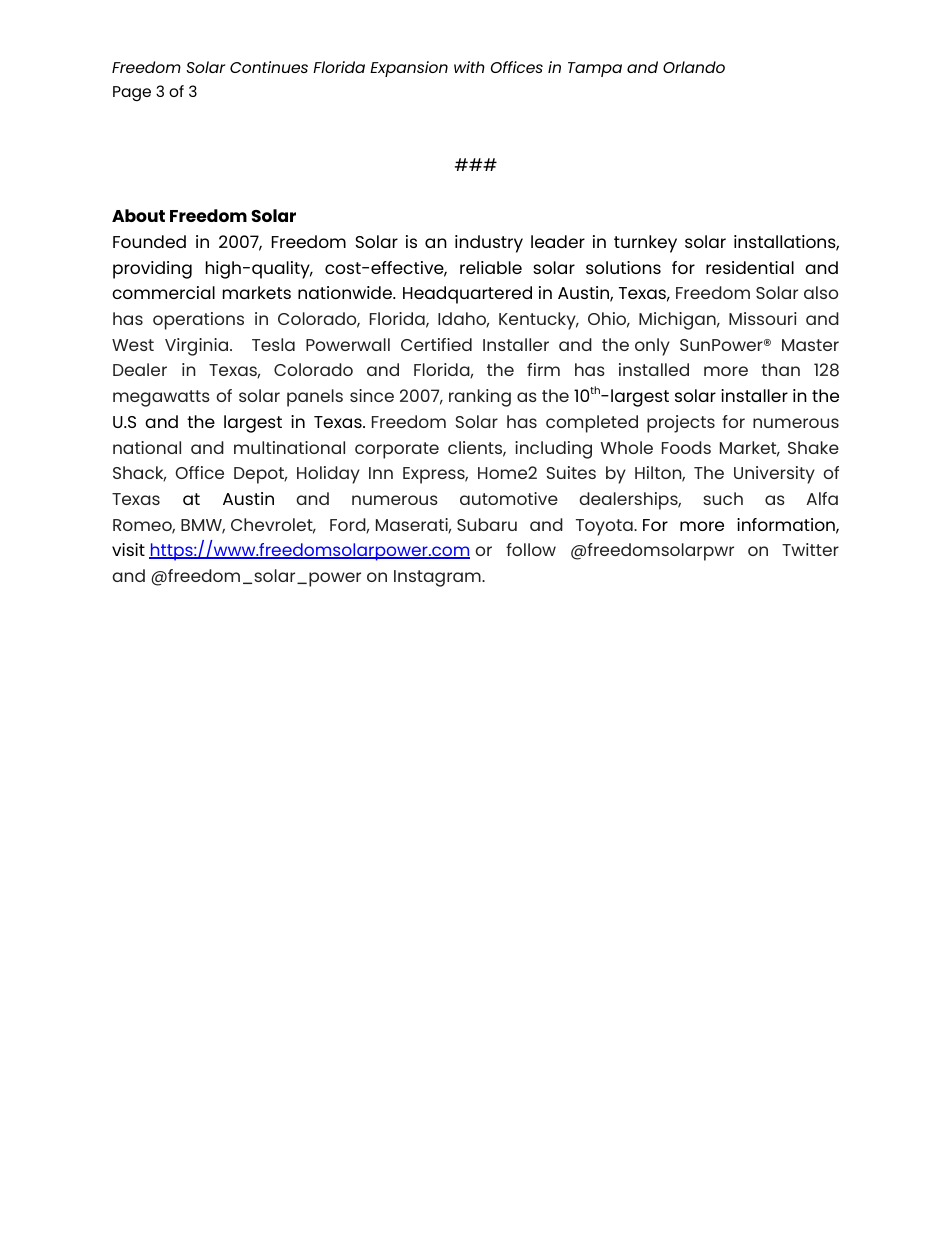  I want to click on with, so click(469, 67).
